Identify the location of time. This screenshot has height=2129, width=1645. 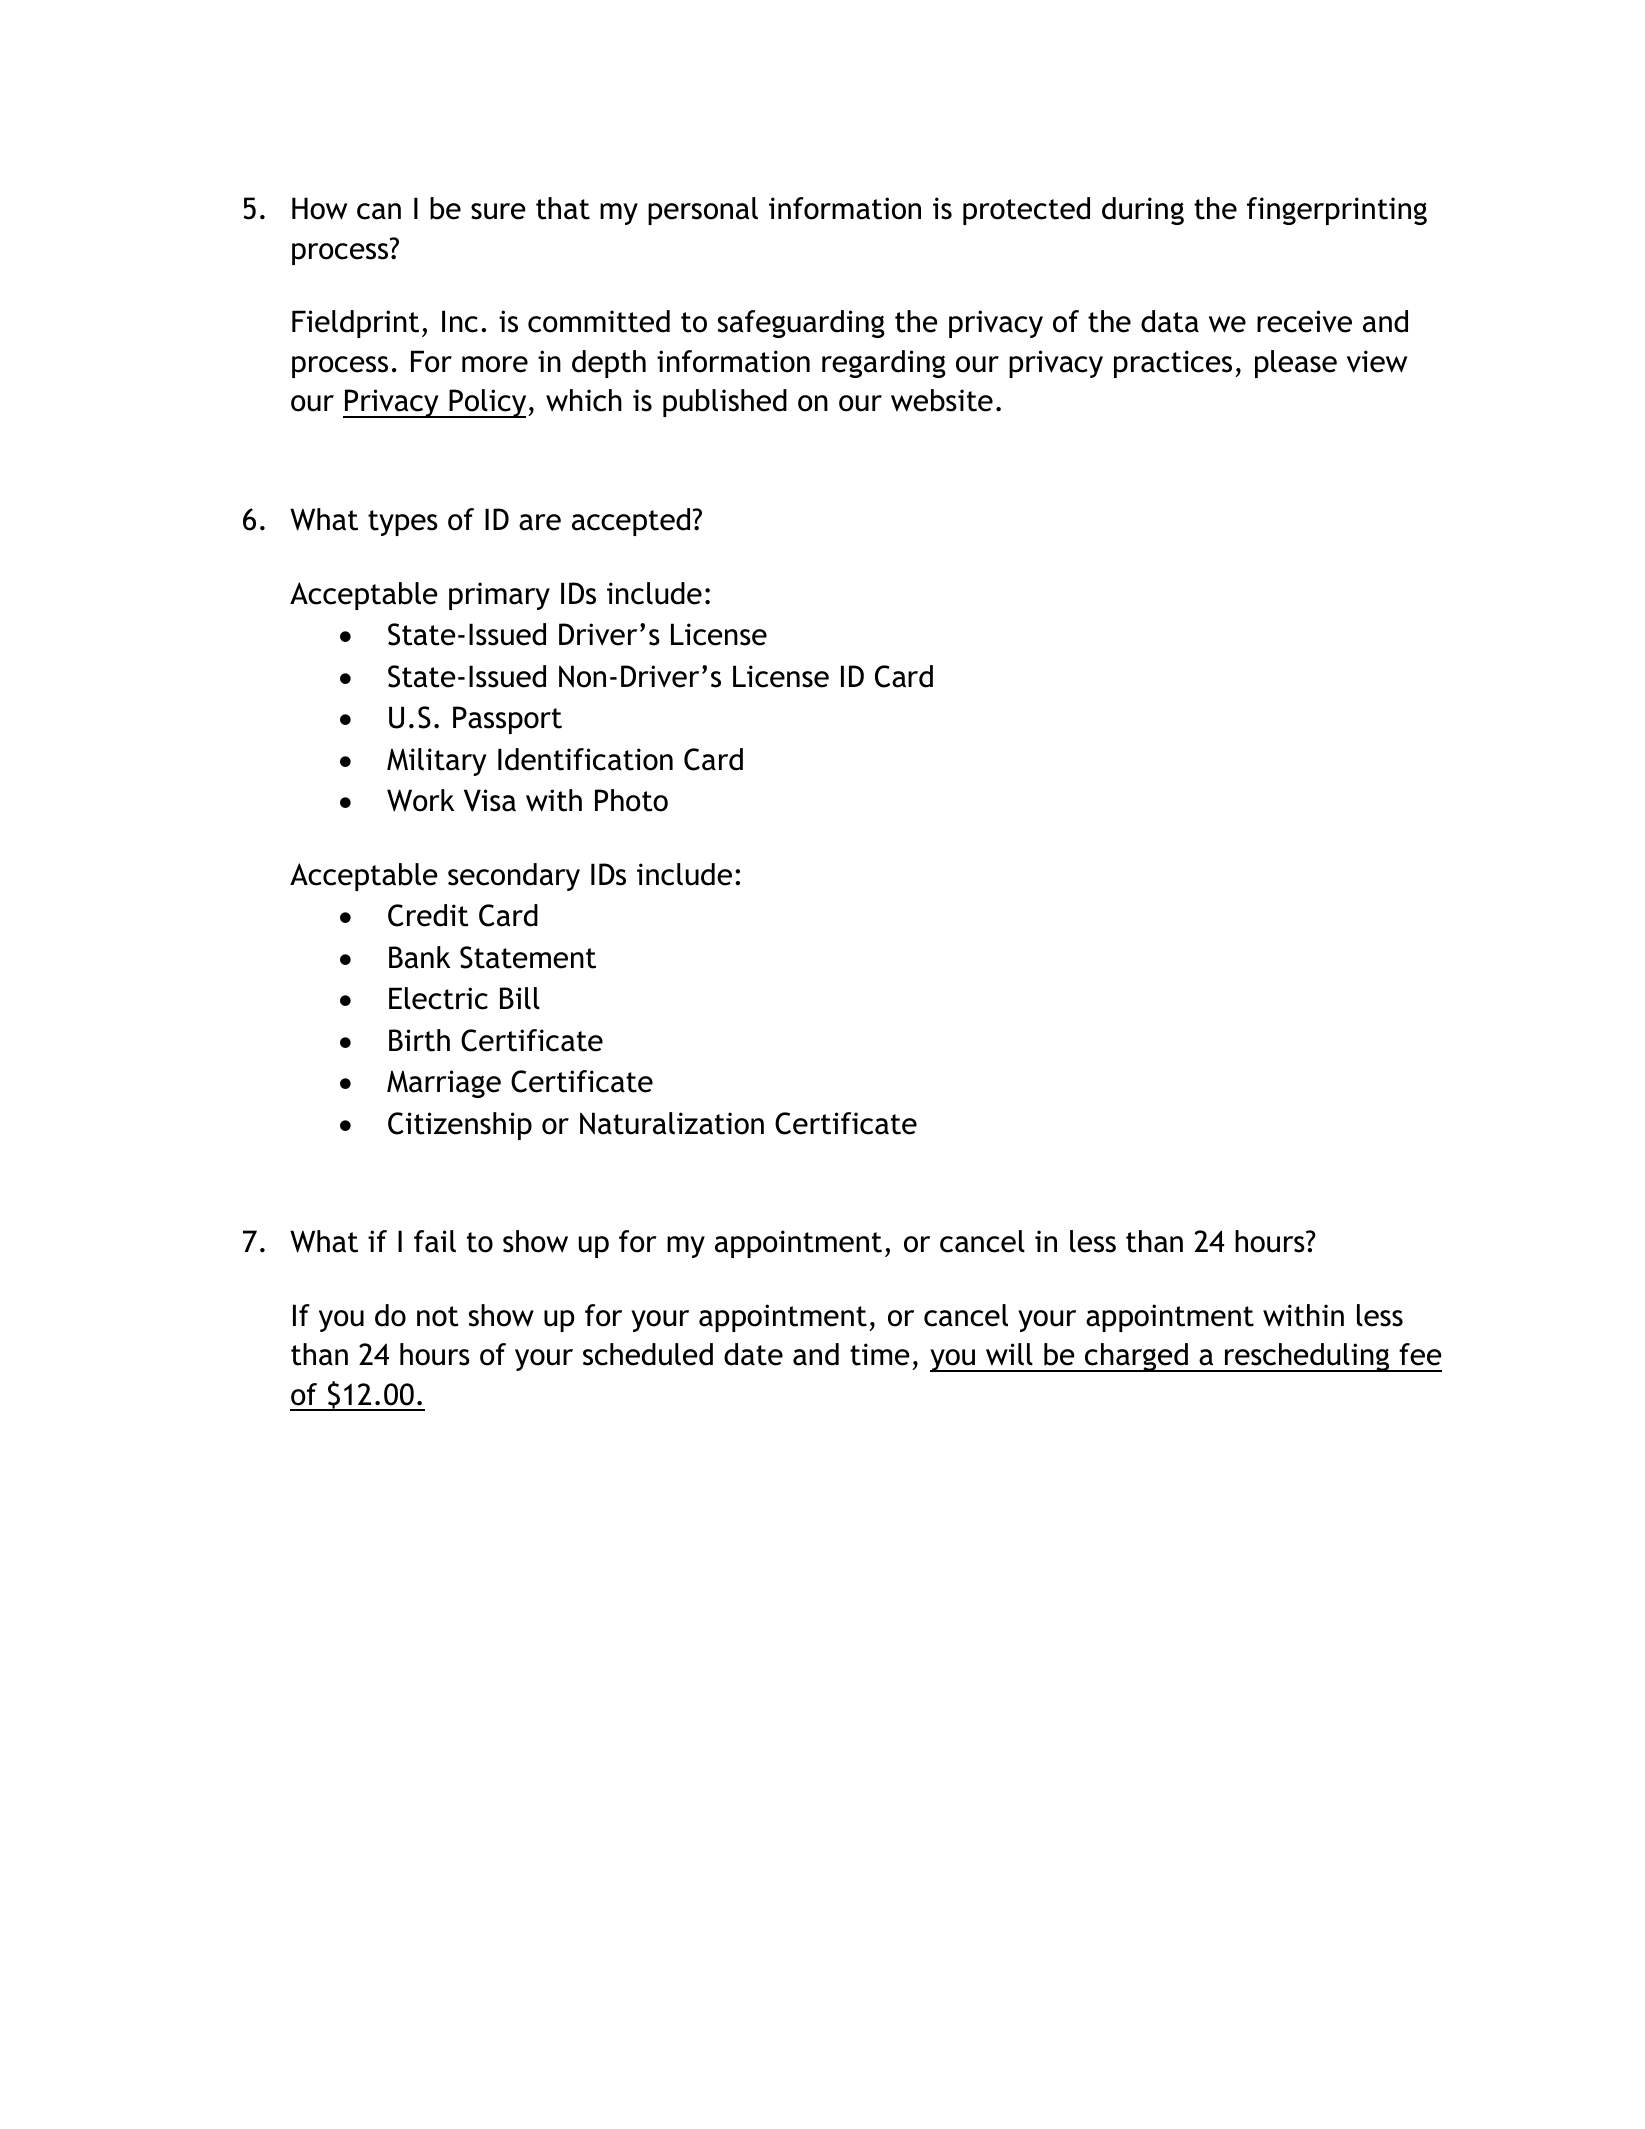
(880, 1354).
